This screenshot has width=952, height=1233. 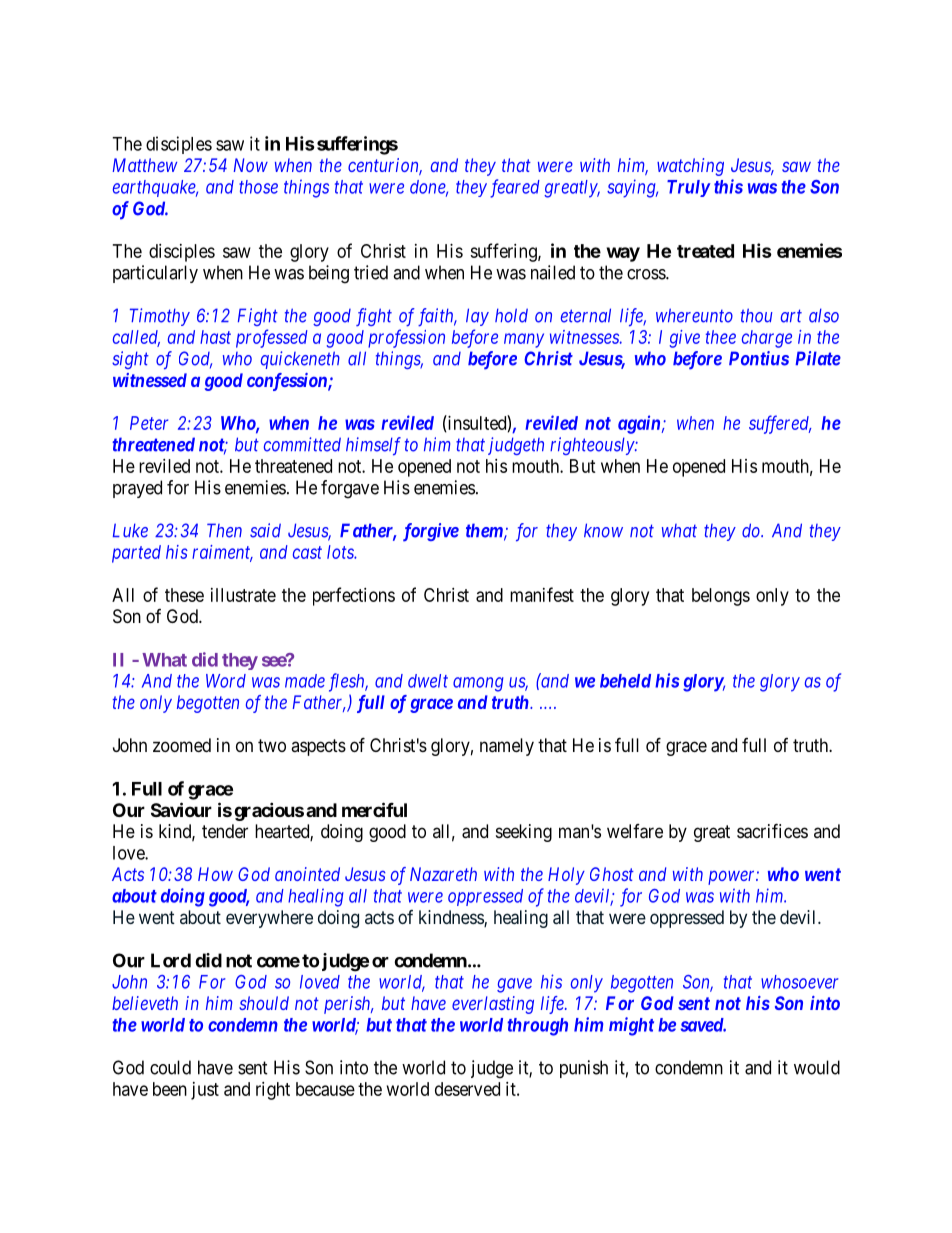 I want to click on Truly, so click(x=688, y=188).
